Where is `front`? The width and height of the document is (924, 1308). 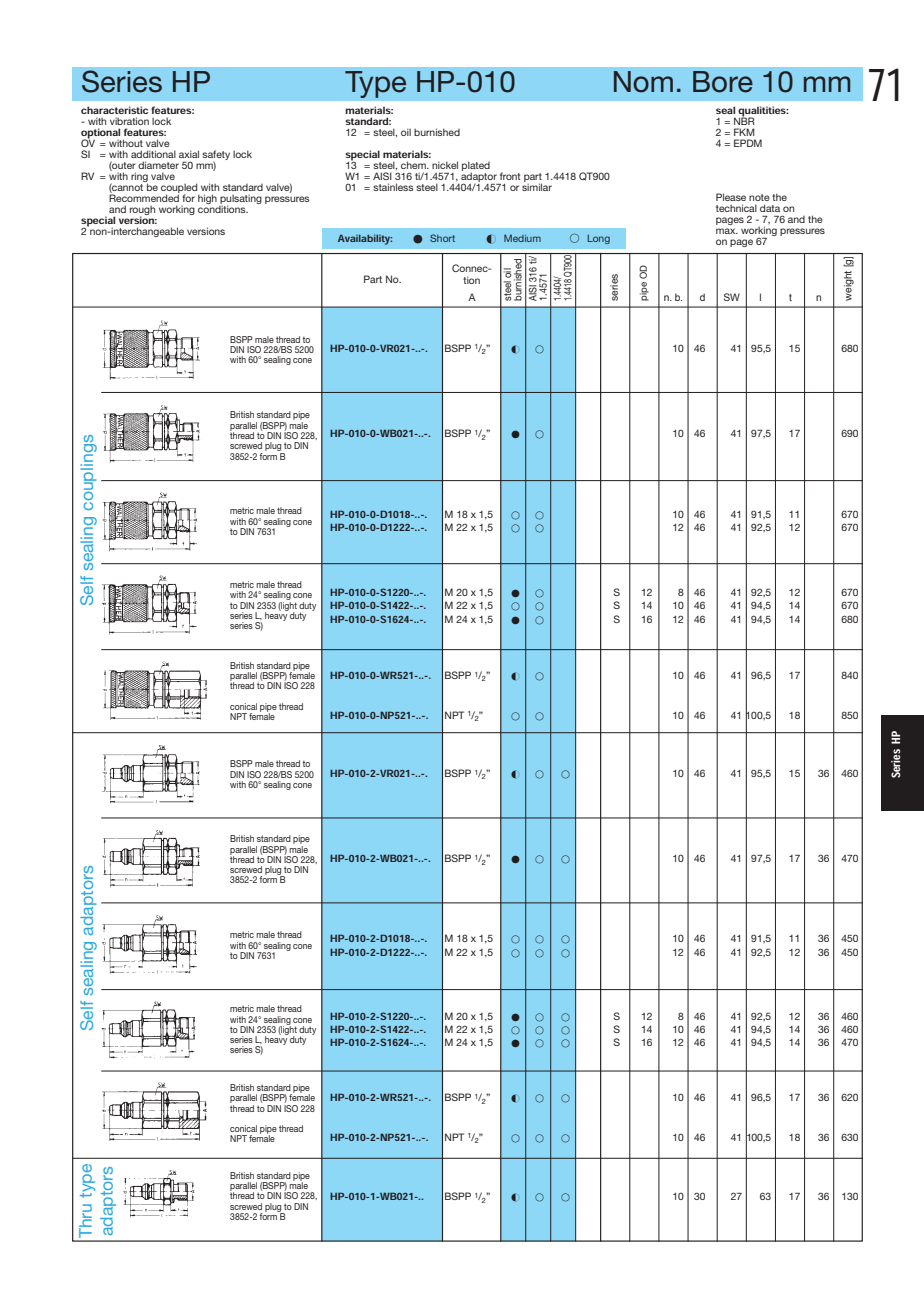
front is located at coordinates (510, 176).
